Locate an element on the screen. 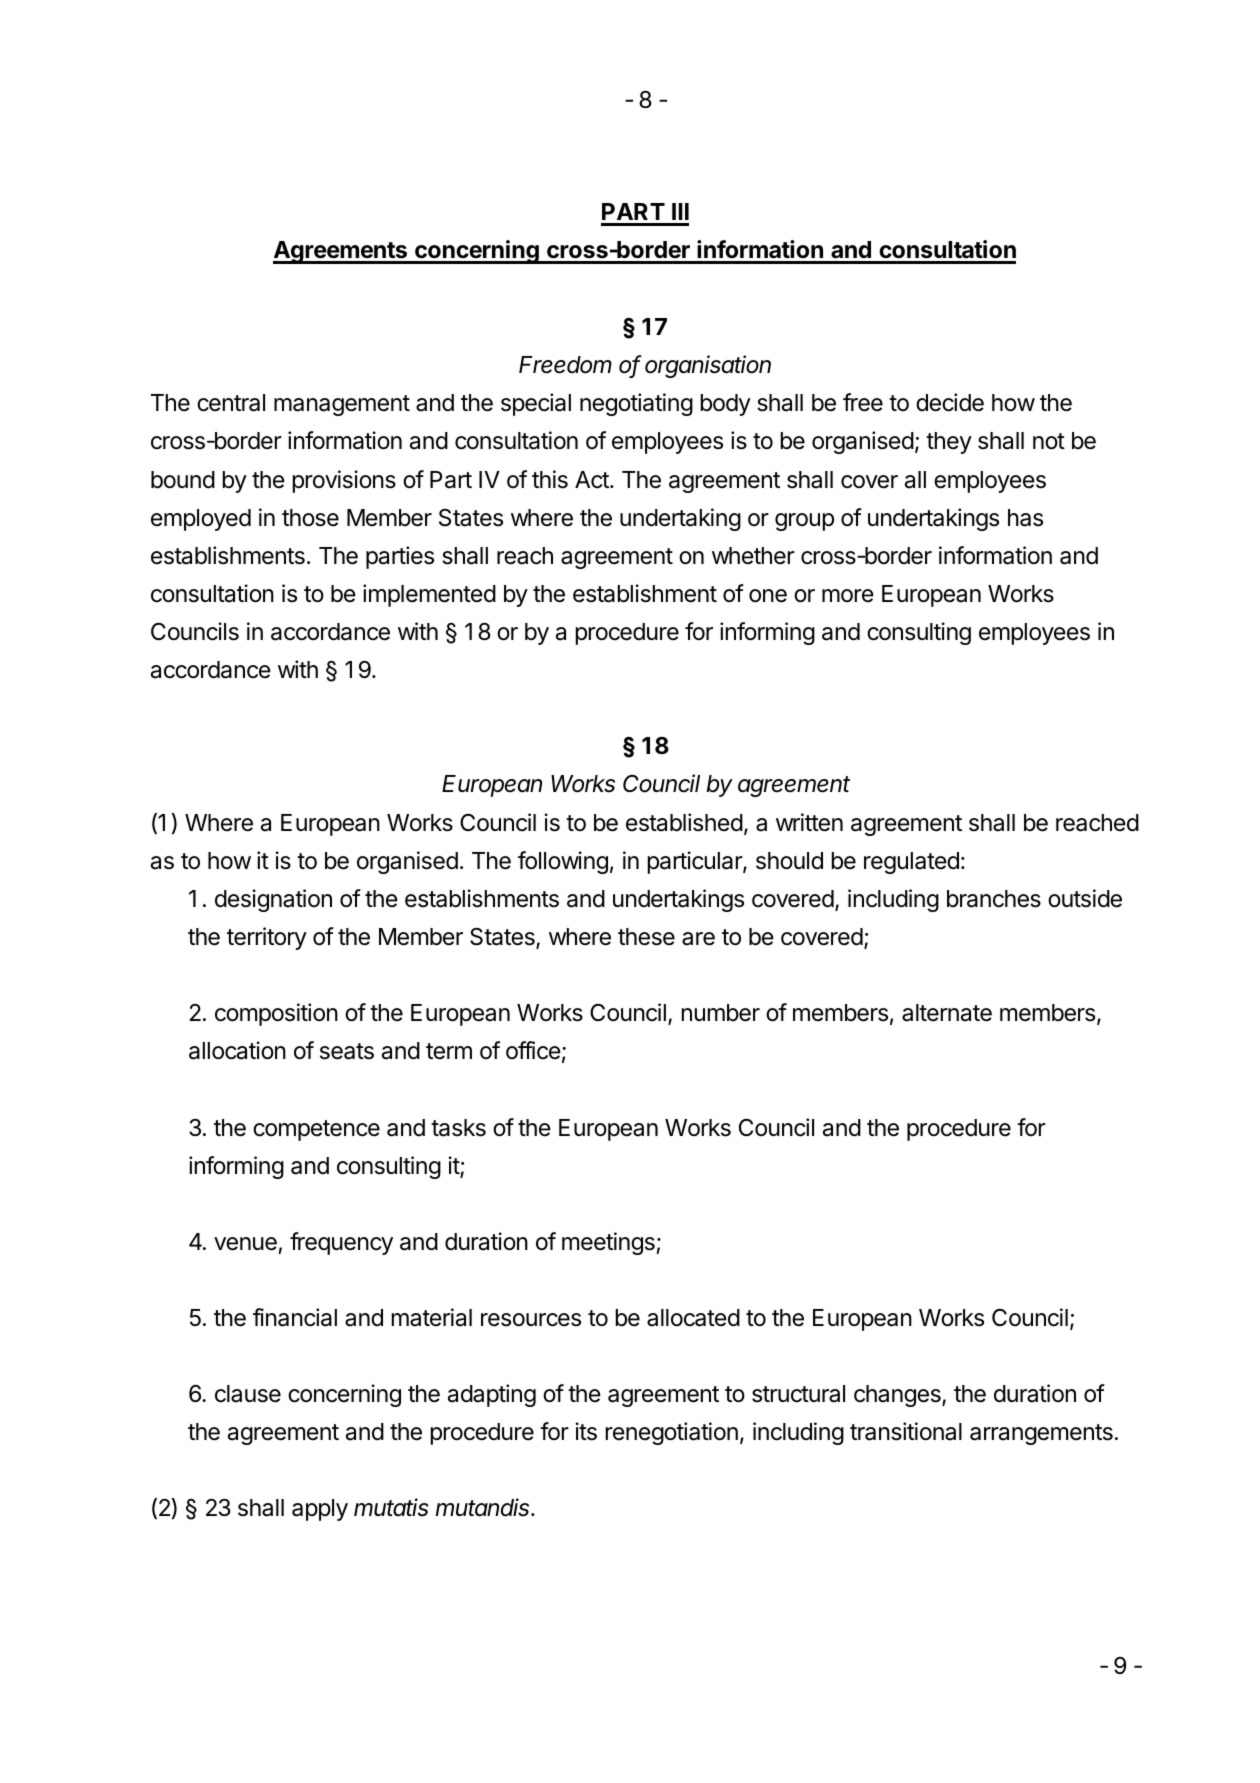 The image size is (1260, 1783). territory is located at coordinates (267, 938).
